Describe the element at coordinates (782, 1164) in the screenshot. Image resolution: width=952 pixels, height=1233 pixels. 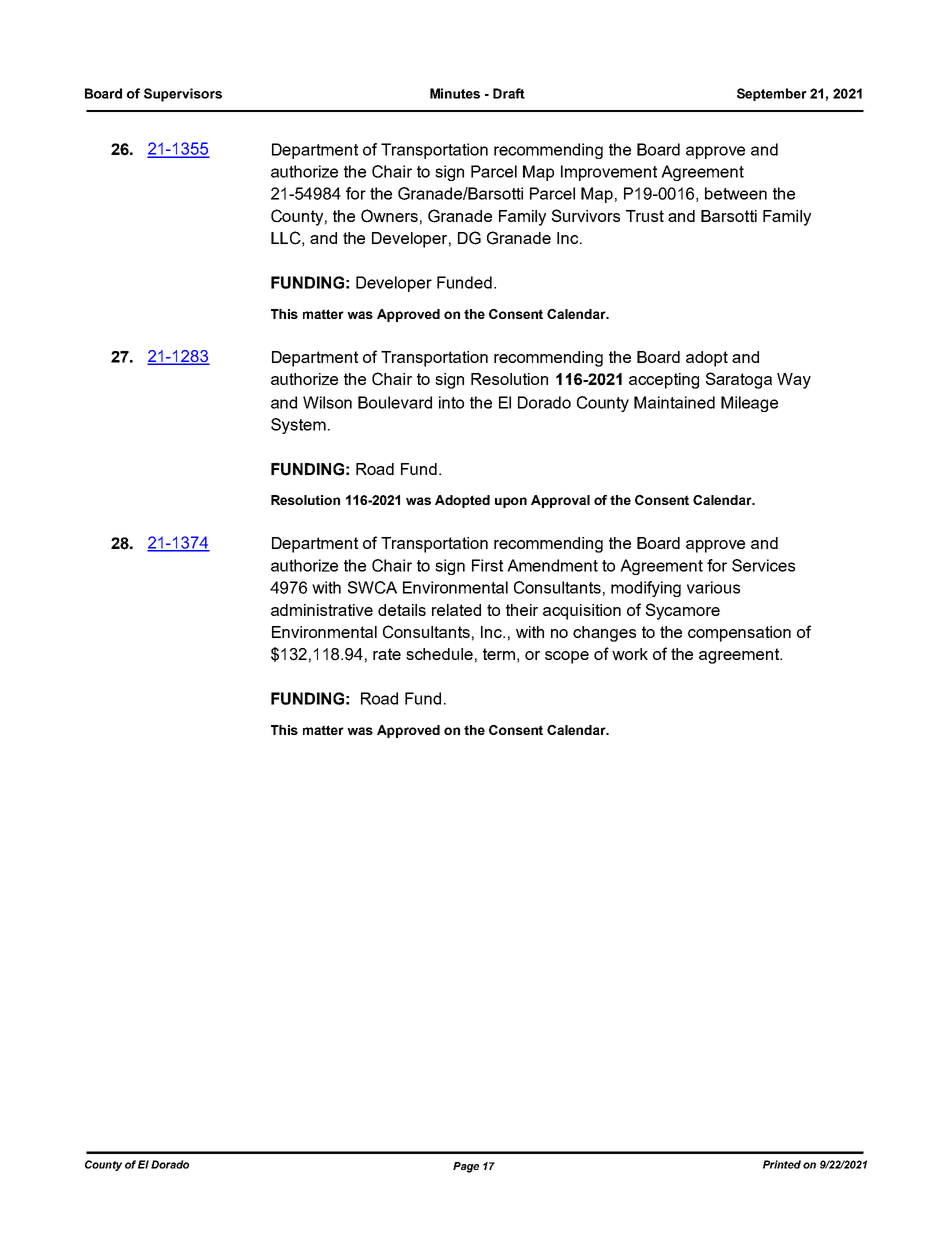
I see `Printed` at that location.
